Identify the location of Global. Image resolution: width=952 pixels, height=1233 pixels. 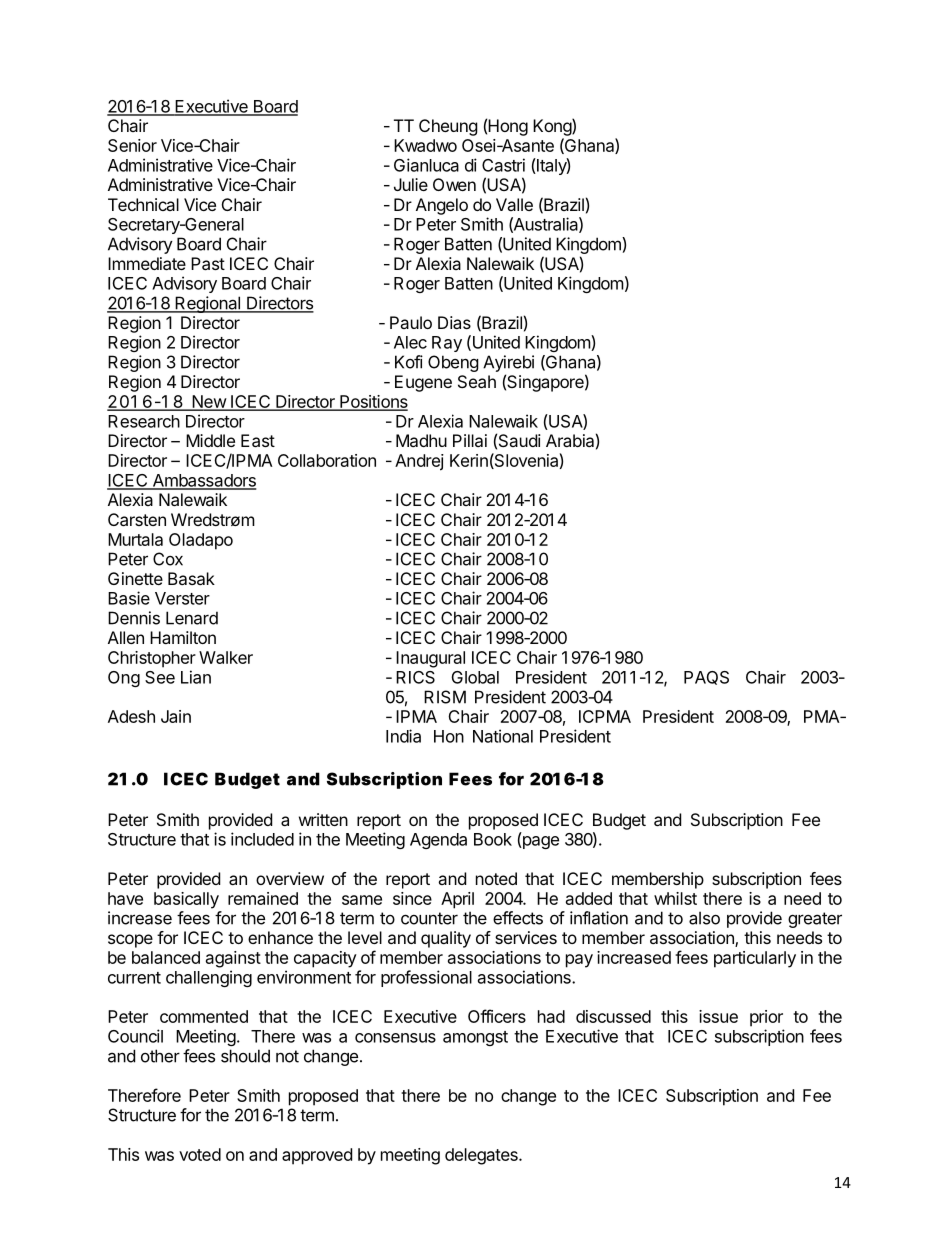
(475, 677).
